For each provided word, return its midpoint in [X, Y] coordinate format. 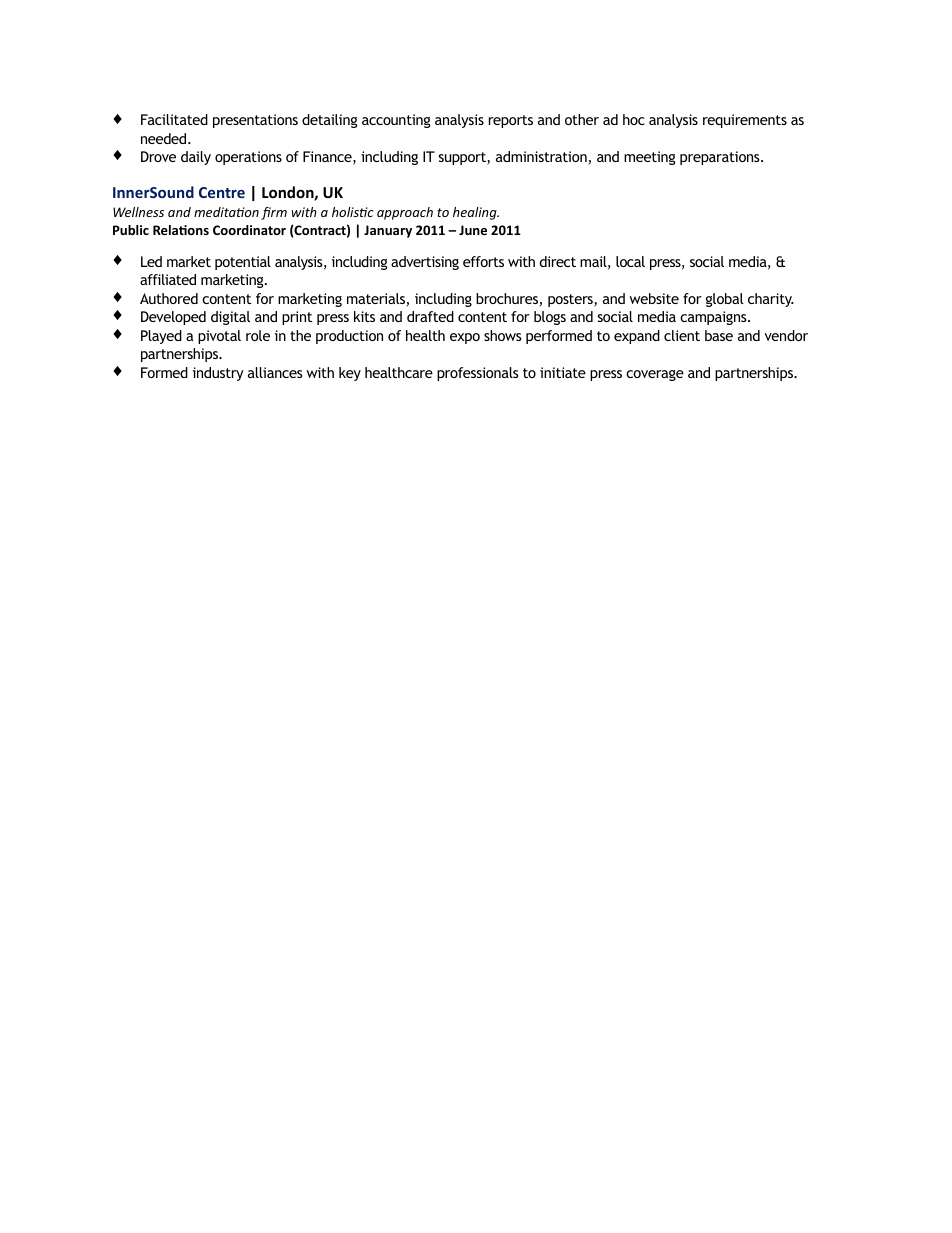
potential [243, 263]
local [630, 261]
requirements [745, 121]
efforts [483, 261]
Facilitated [174, 119]
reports [511, 121]
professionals [478, 374]
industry [218, 374]
